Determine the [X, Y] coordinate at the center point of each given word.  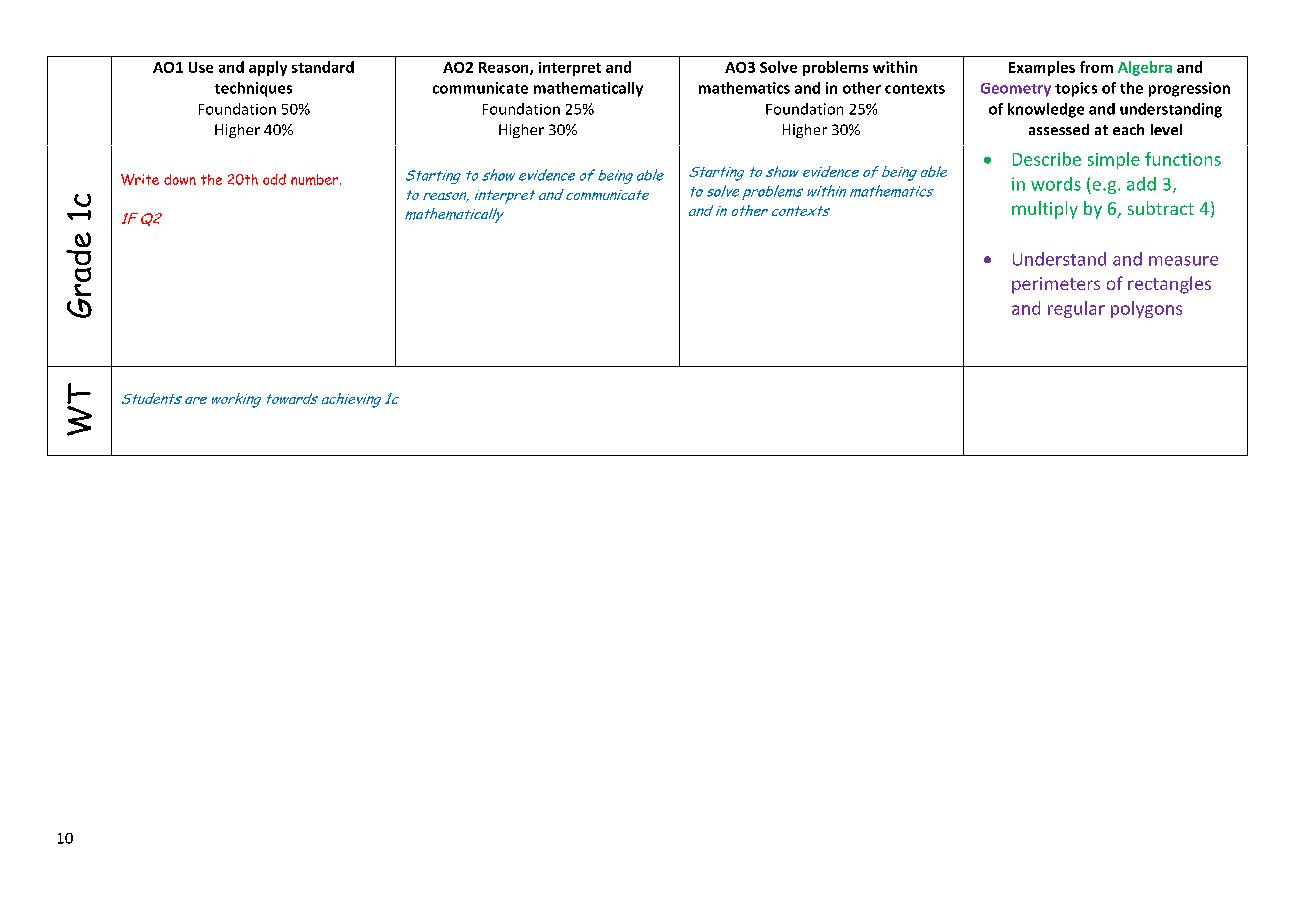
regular [1076, 309]
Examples [1042, 68]
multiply [1045, 210]
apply [268, 68]
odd [274, 179]
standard [323, 67]
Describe [1047, 159]
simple [1114, 160]
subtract [1161, 208]
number [316, 179]
